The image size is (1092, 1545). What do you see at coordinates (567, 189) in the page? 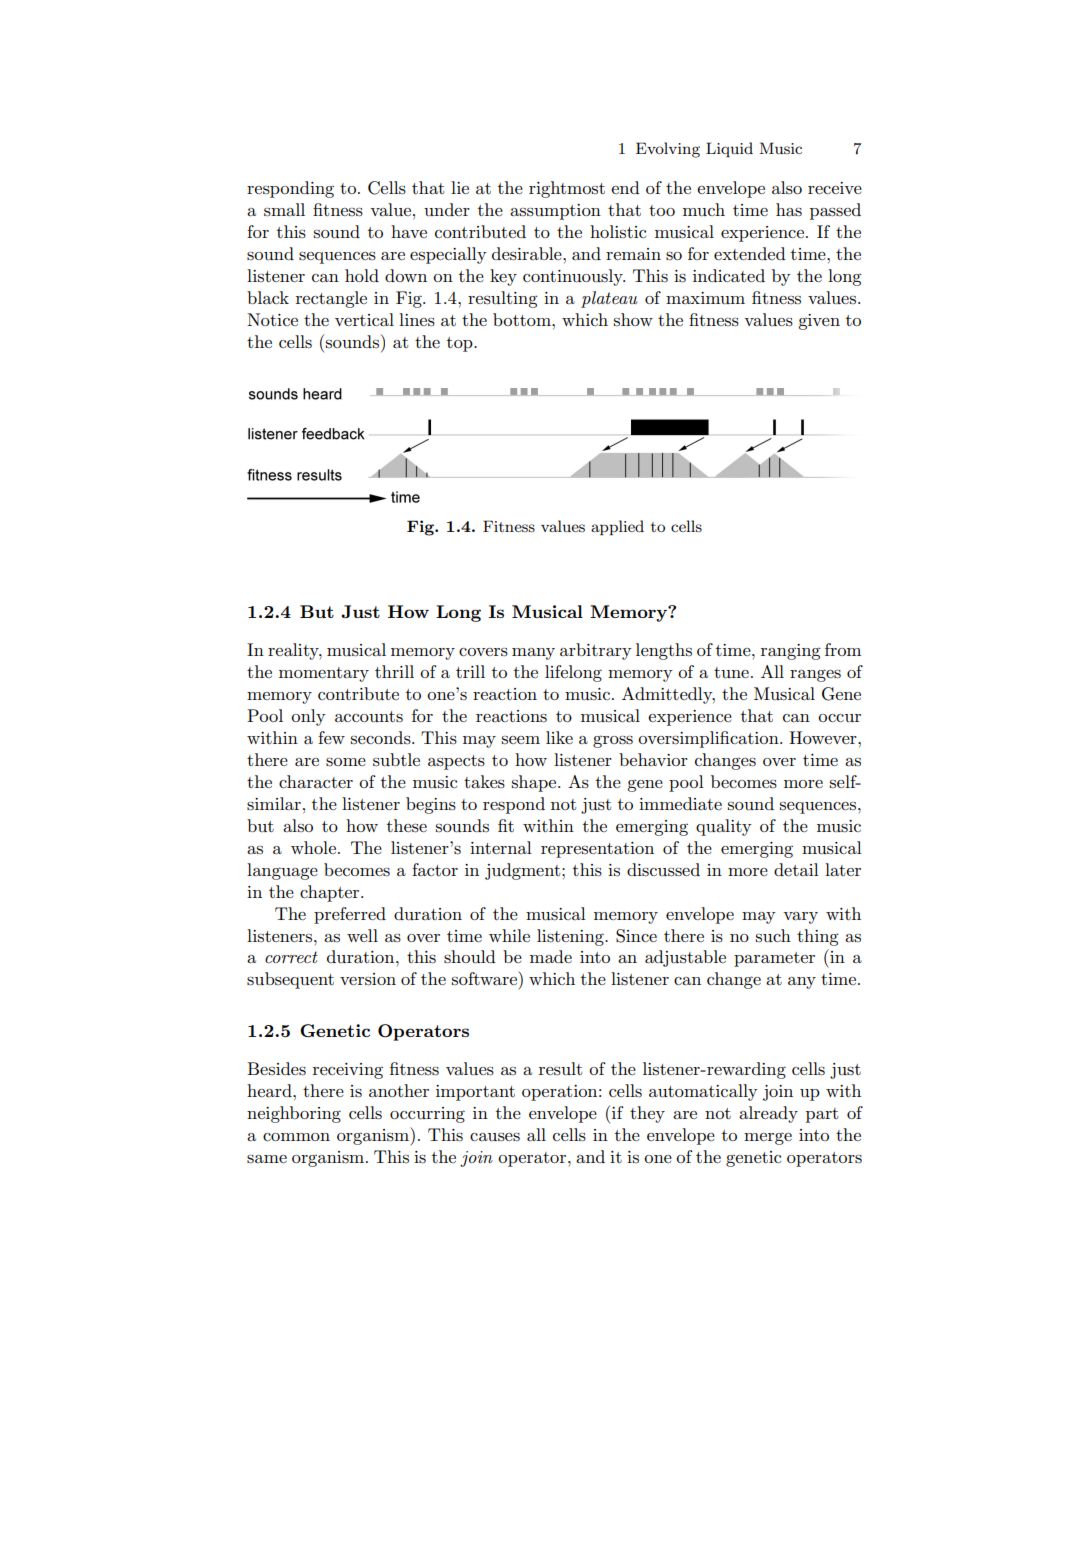
I see `rightmost` at bounding box center [567, 189].
